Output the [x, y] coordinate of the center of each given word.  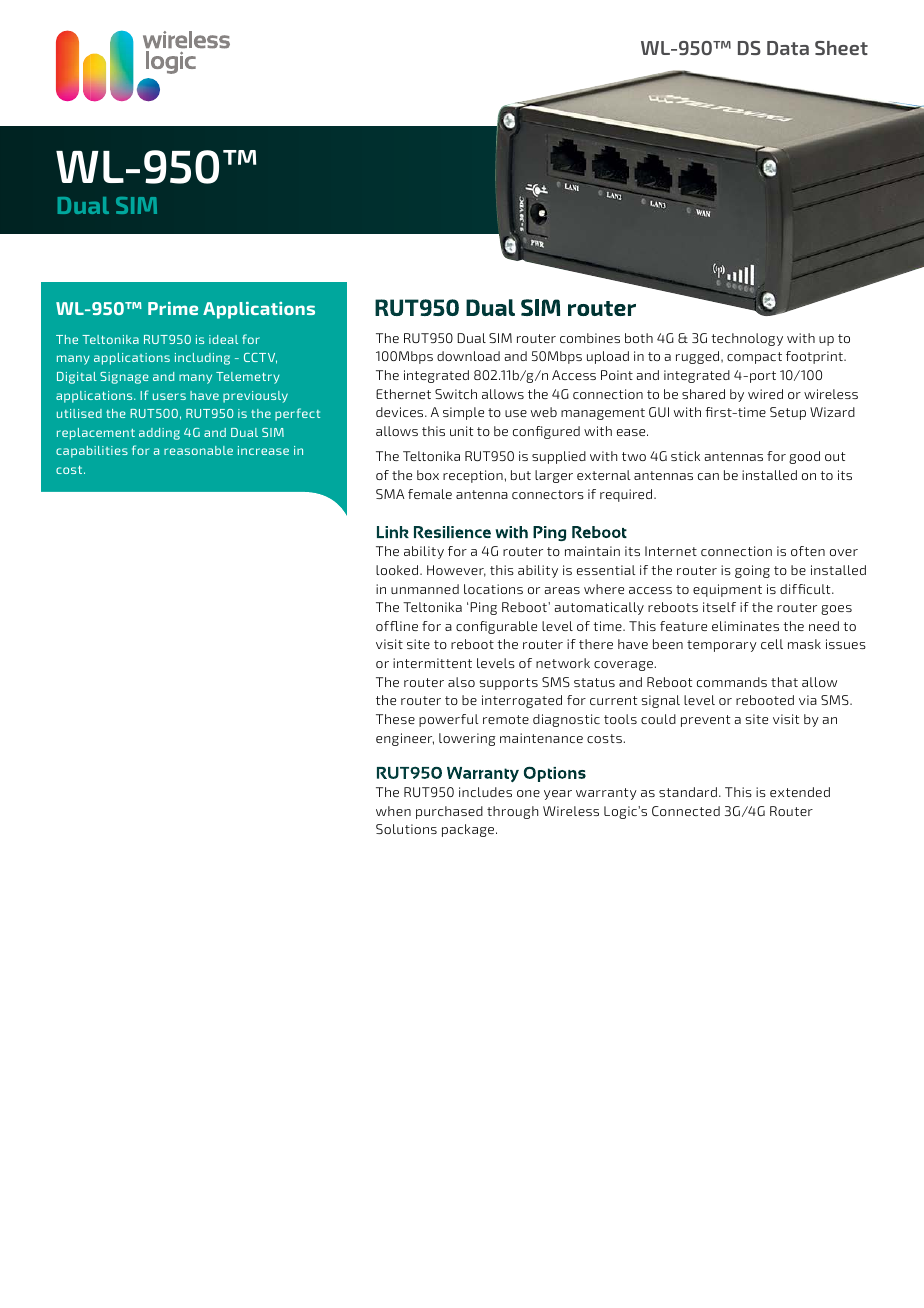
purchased [449, 812]
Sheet [841, 48]
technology [747, 339]
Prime [173, 308]
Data [788, 48]
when [393, 811]
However [456, 571]
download [468, 356]
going [752, 571]
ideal [223, 339]
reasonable [198, 450]
